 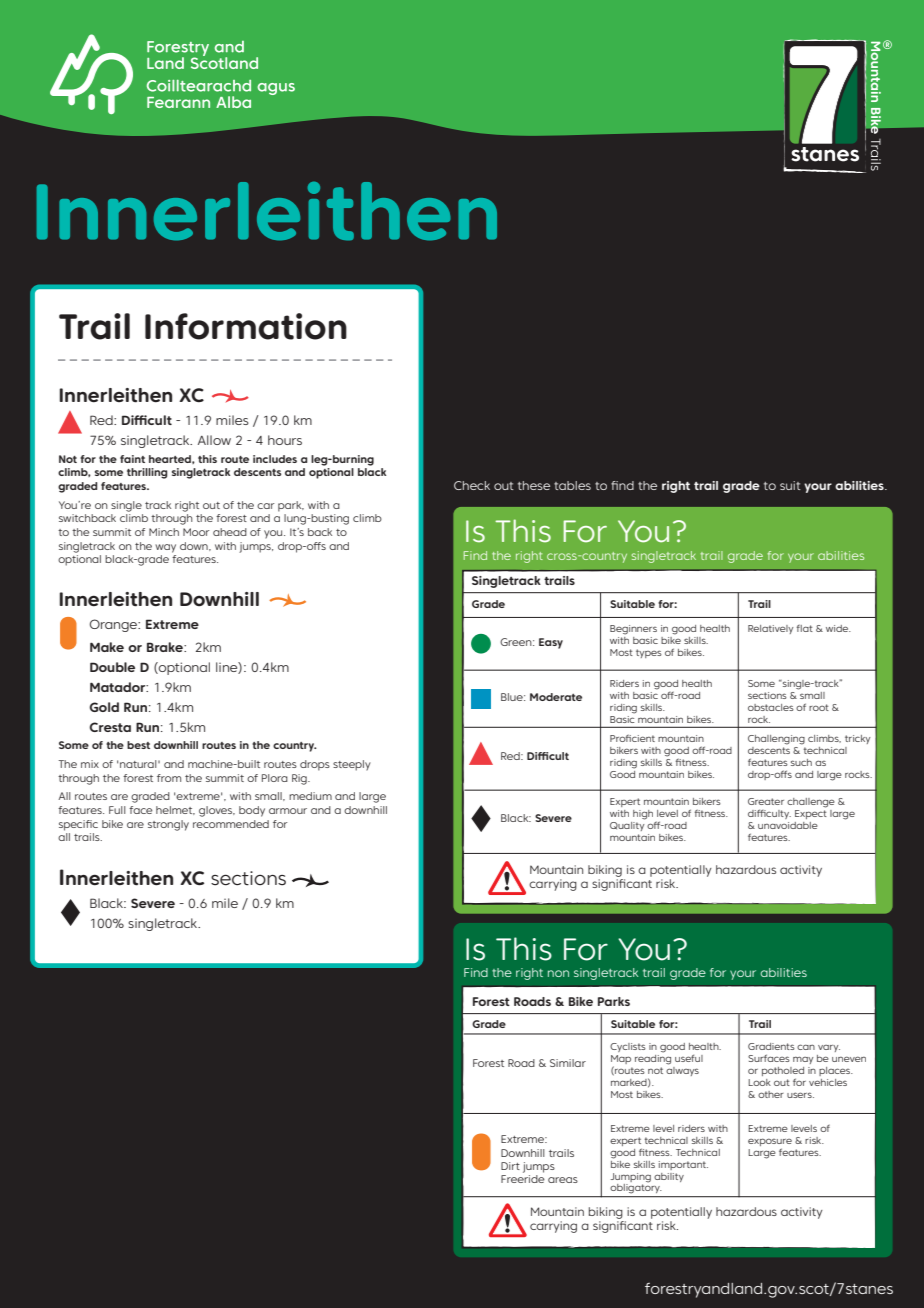 I want to click on areas, so click(x=563, y=1180).
